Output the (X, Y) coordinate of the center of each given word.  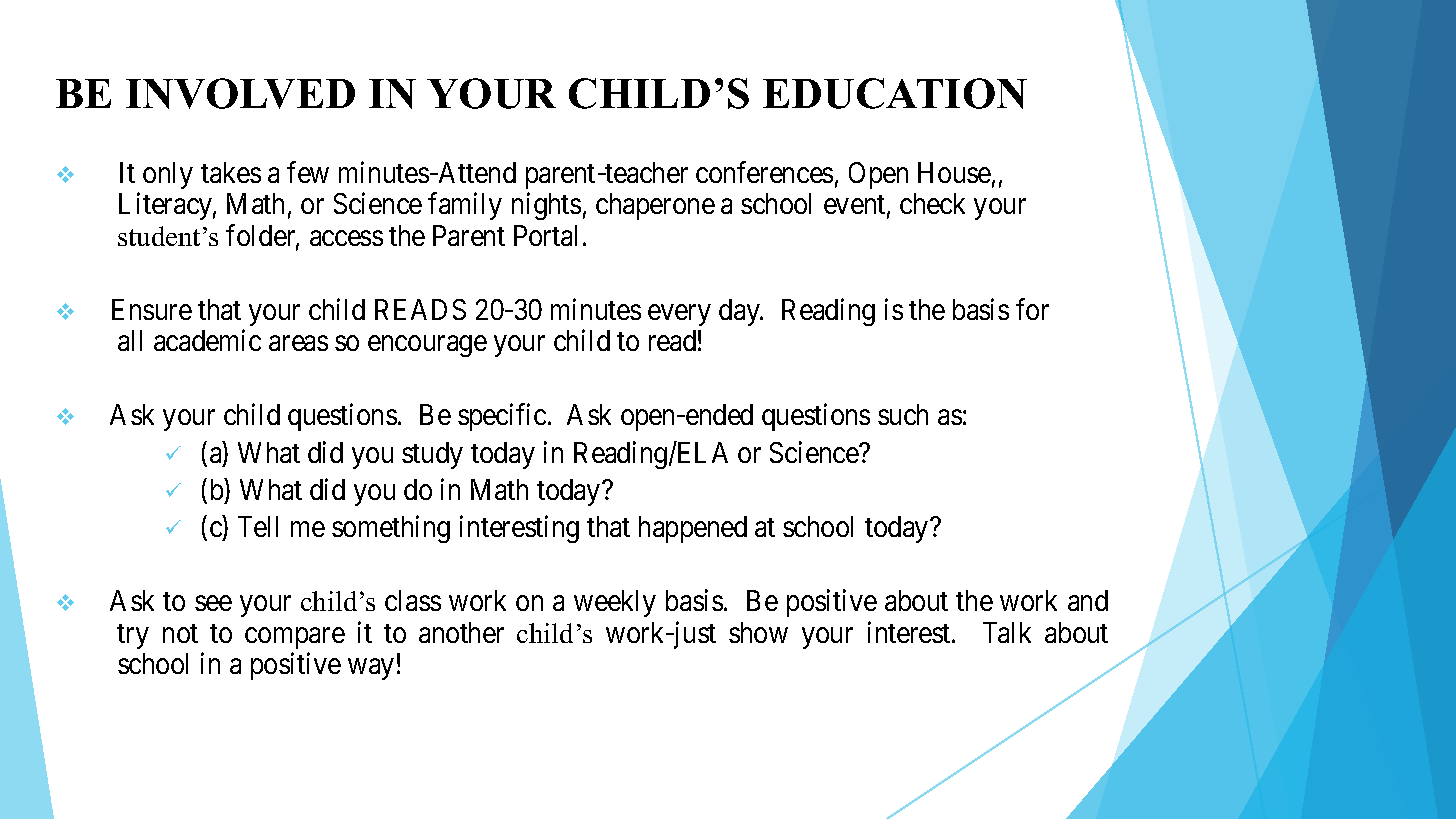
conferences (764, 172)
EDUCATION (895, 93)
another (461, 632)
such (903, 414)
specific (502, 417)
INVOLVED (240, 93)
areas (298, 343)
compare (295, 638)
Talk (1007, 632)
